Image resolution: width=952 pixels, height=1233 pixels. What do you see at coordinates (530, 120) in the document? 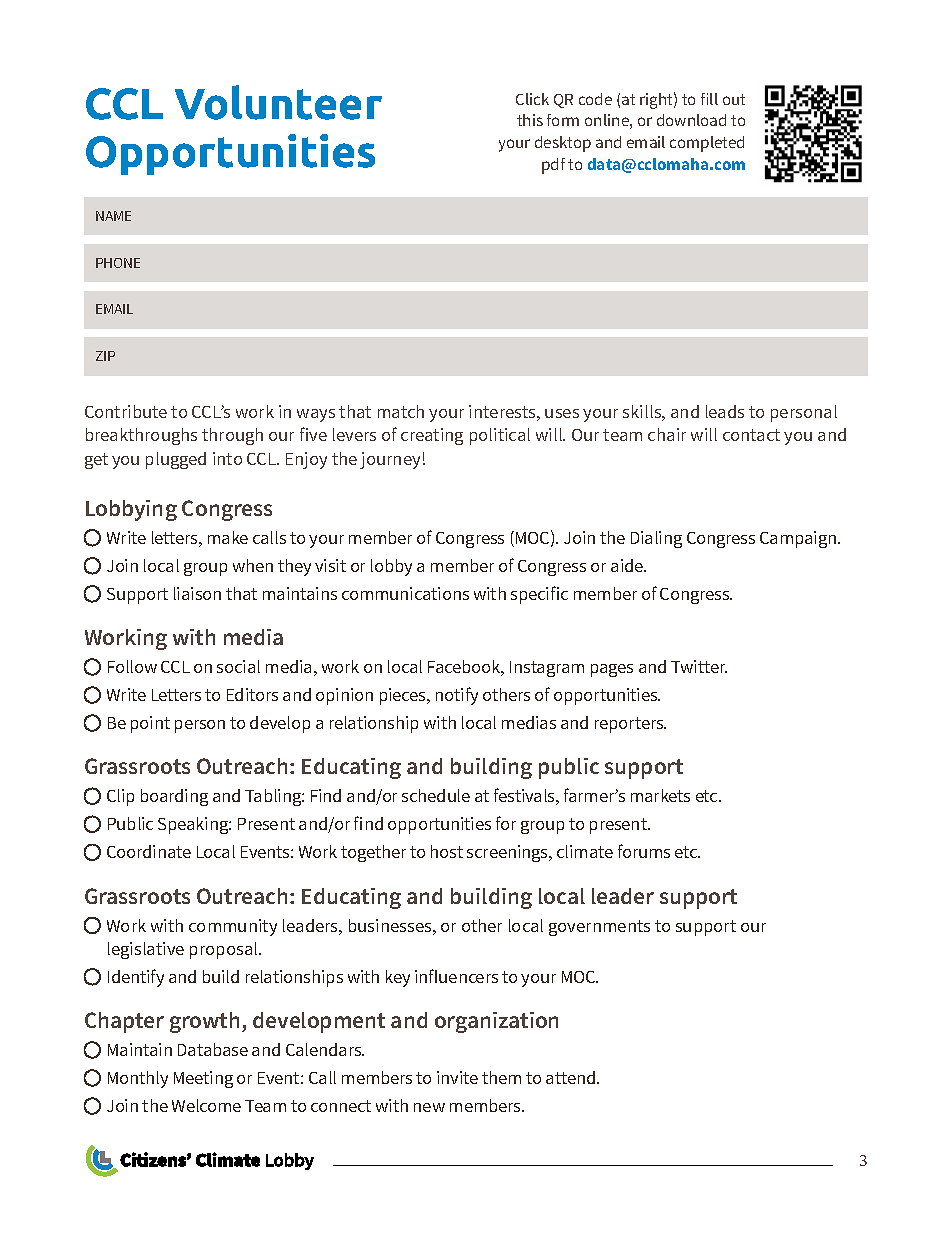
I see `this` at bounding box center [530, 120].
